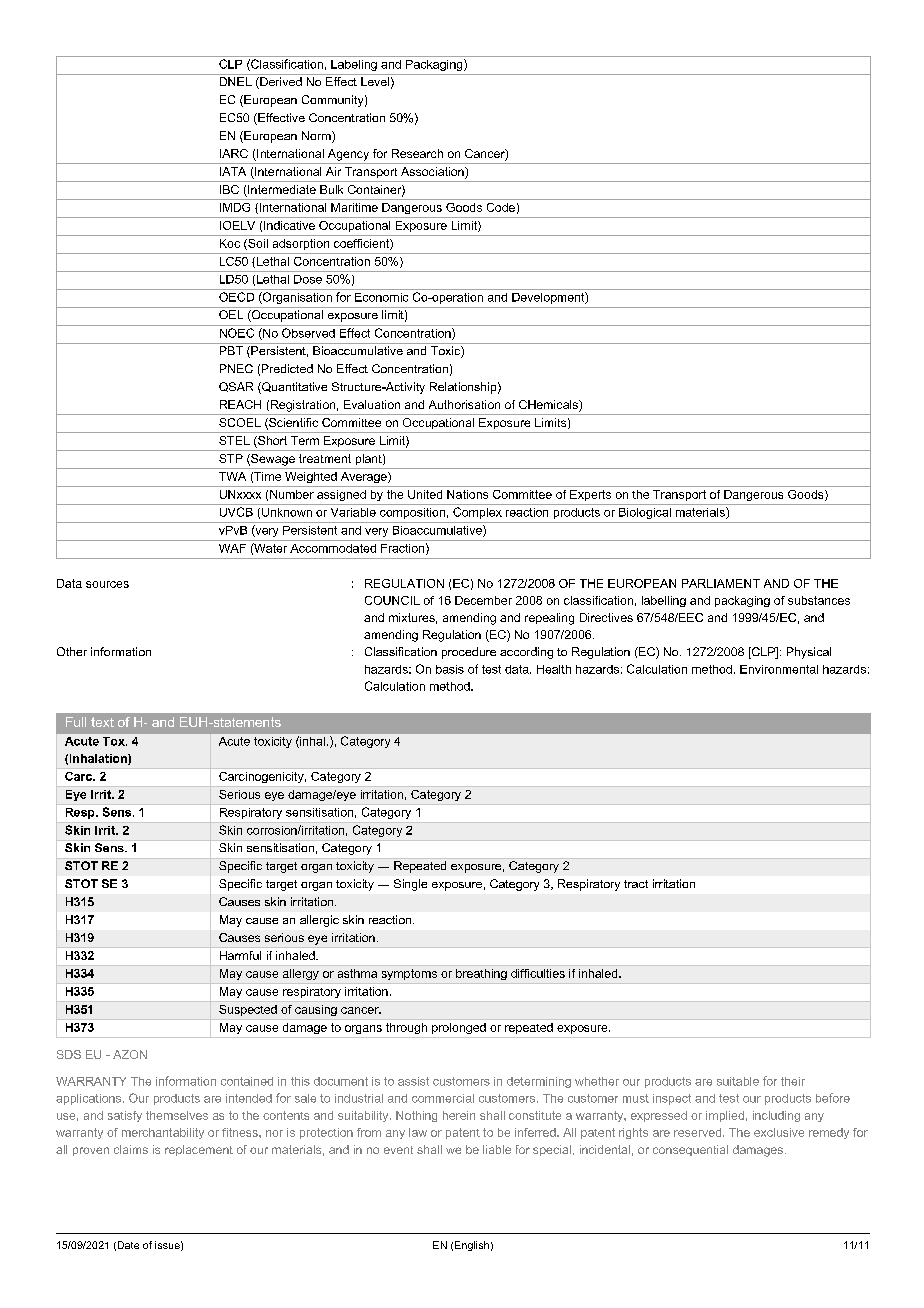  What do you see at coordinates (417, 153) in the document?
I see `Research` at bounding box center [417, 153].
